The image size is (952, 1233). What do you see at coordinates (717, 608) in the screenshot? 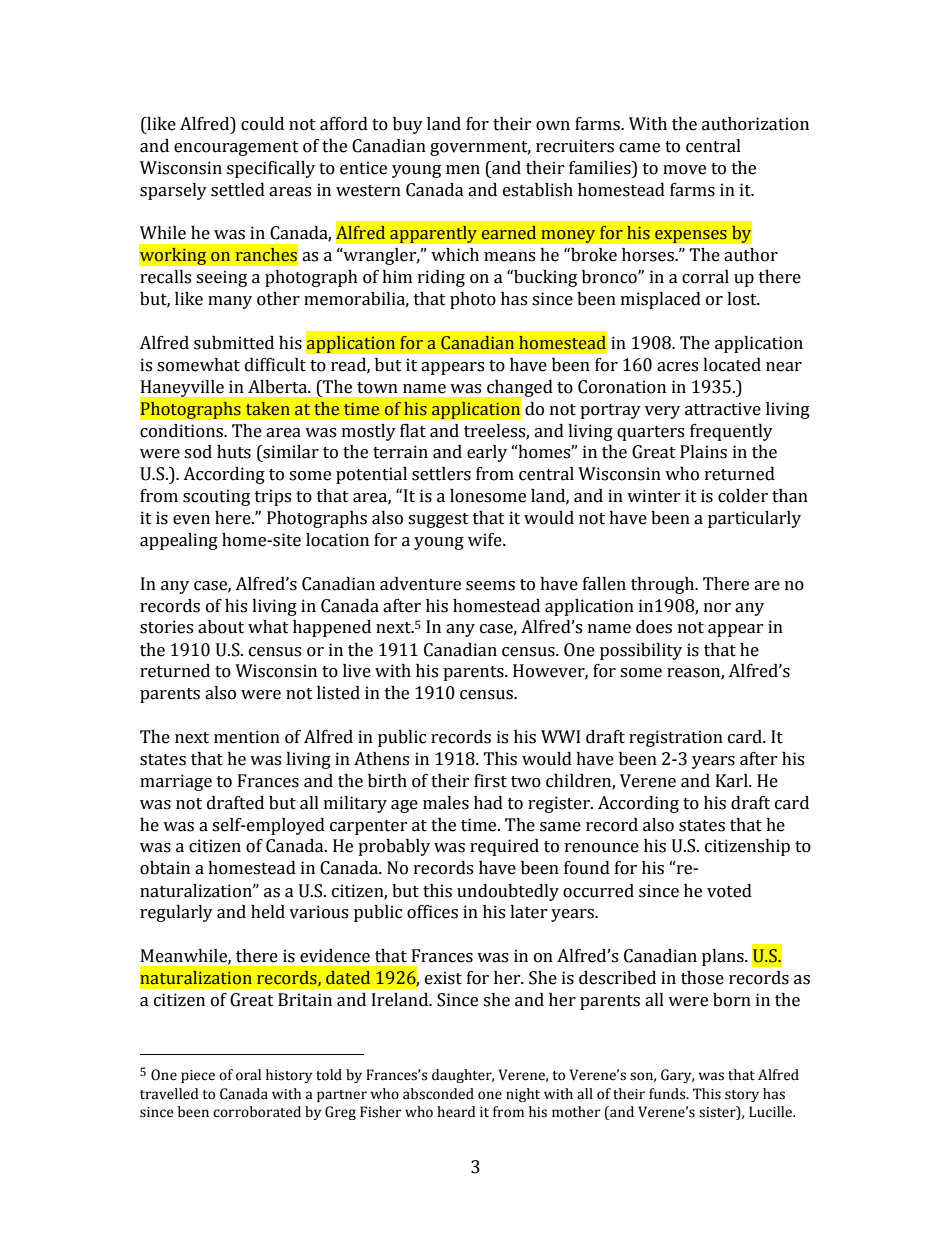
I see `nor` at bounding box center [717, 608].
